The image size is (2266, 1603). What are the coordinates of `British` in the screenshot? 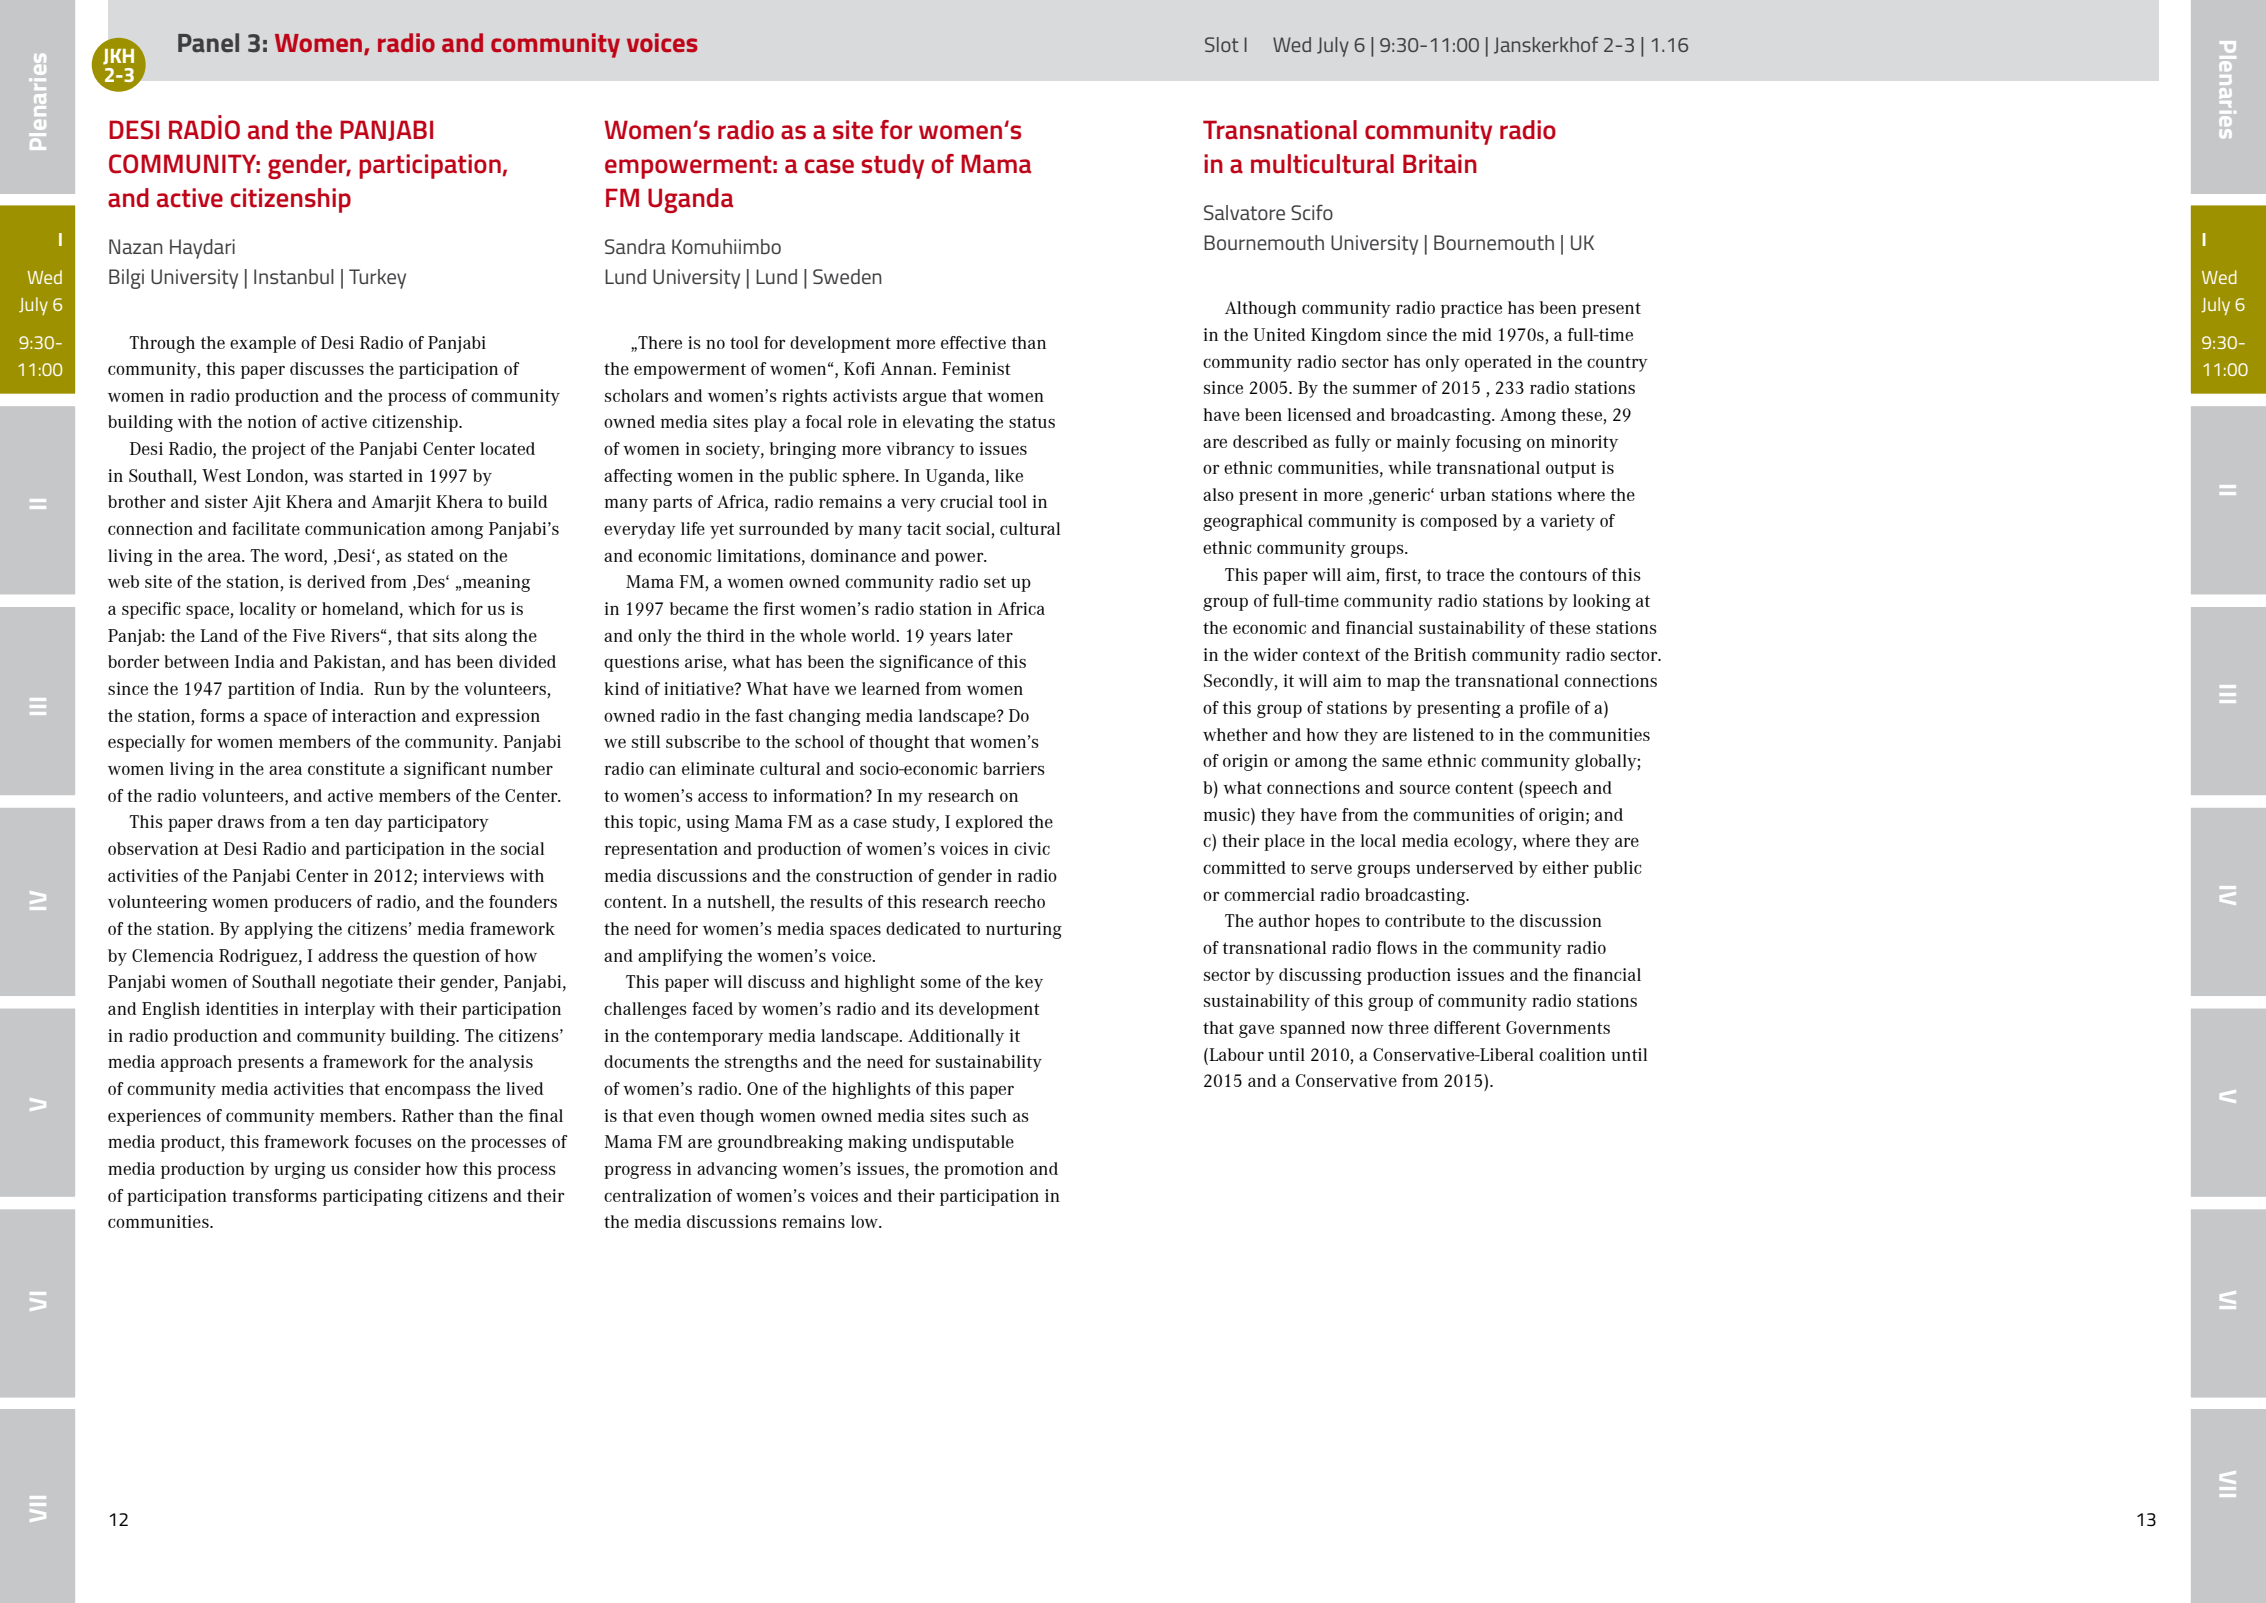 It's located at (1440, 654).
